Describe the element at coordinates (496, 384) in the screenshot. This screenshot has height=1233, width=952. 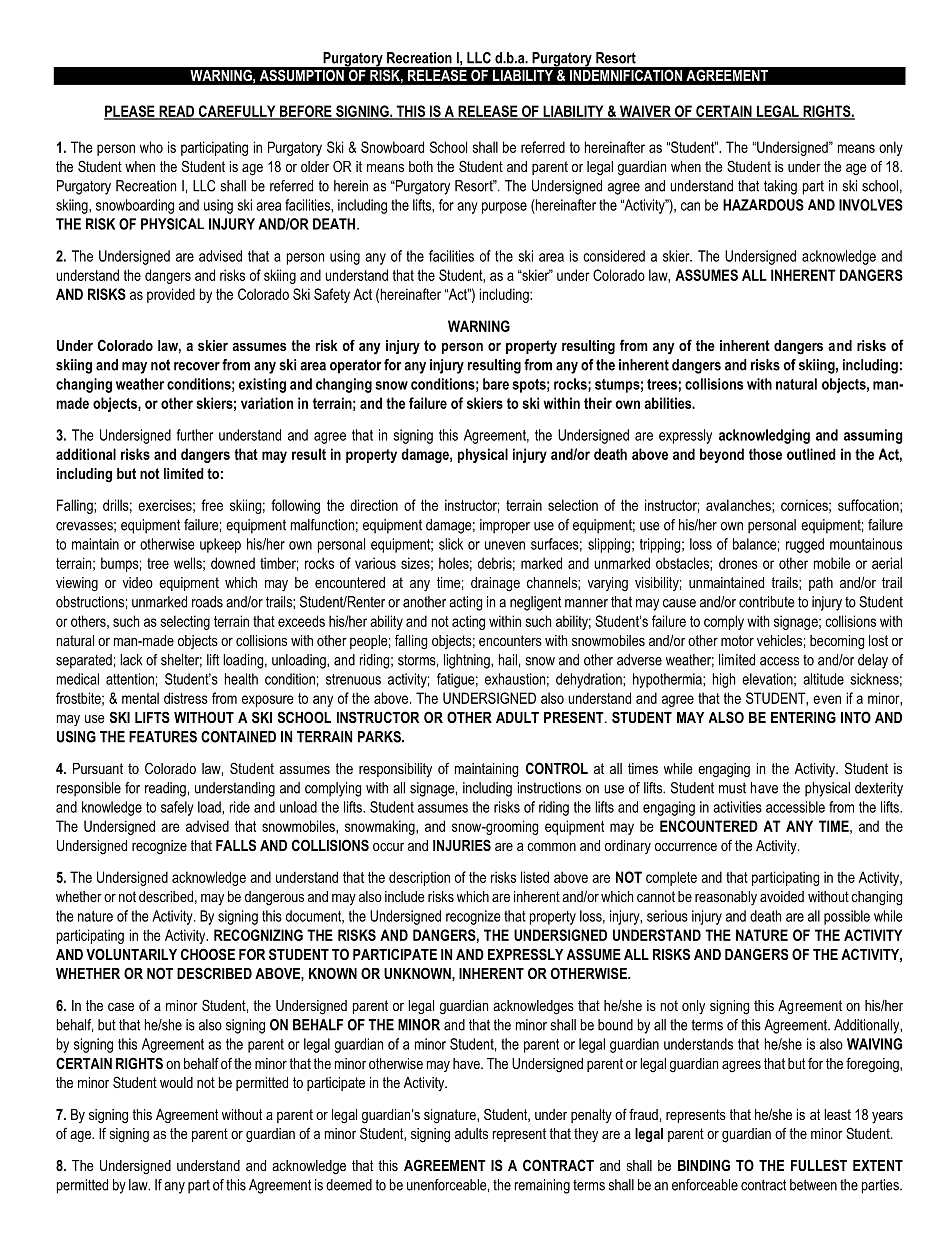
I see `bare` at that location.
